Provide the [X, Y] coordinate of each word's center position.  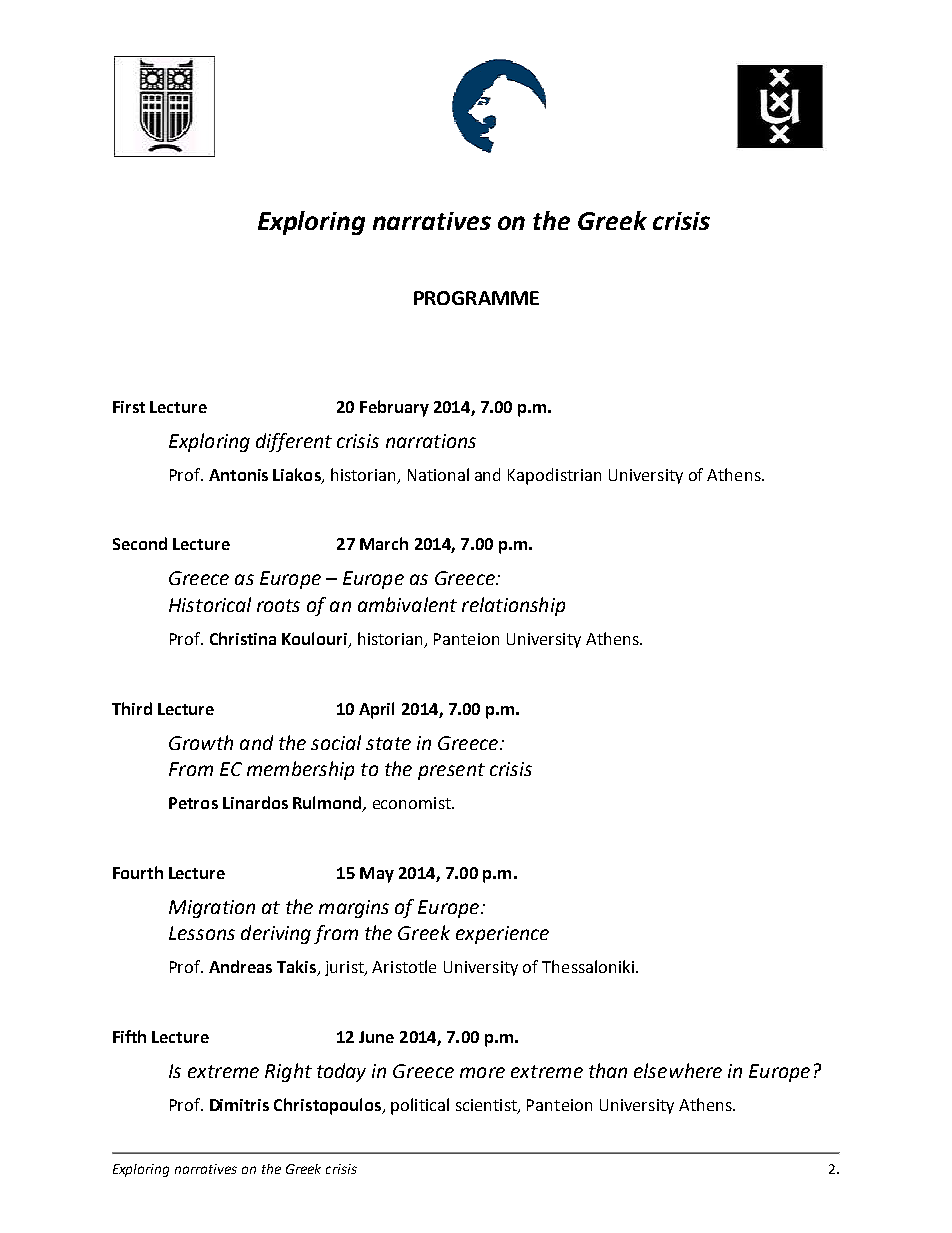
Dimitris [239, 1105]
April [376, 710]
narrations [431, 441]
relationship [513, 606]
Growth [201, 742]
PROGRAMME [476, 298]
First [129, 407]
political [420, 1106]
